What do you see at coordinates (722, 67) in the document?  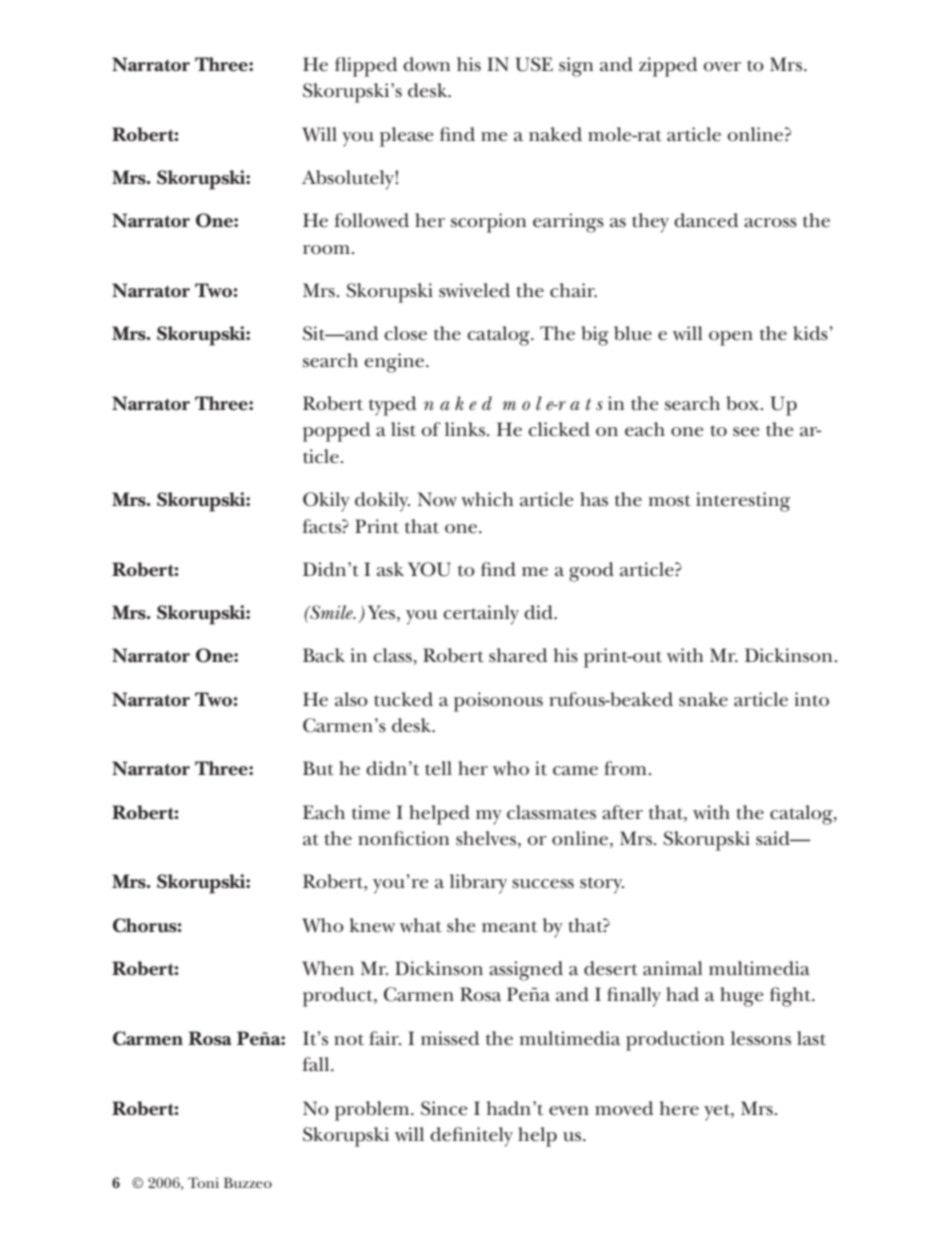 I see `over` at bounding box center [722, 67].
